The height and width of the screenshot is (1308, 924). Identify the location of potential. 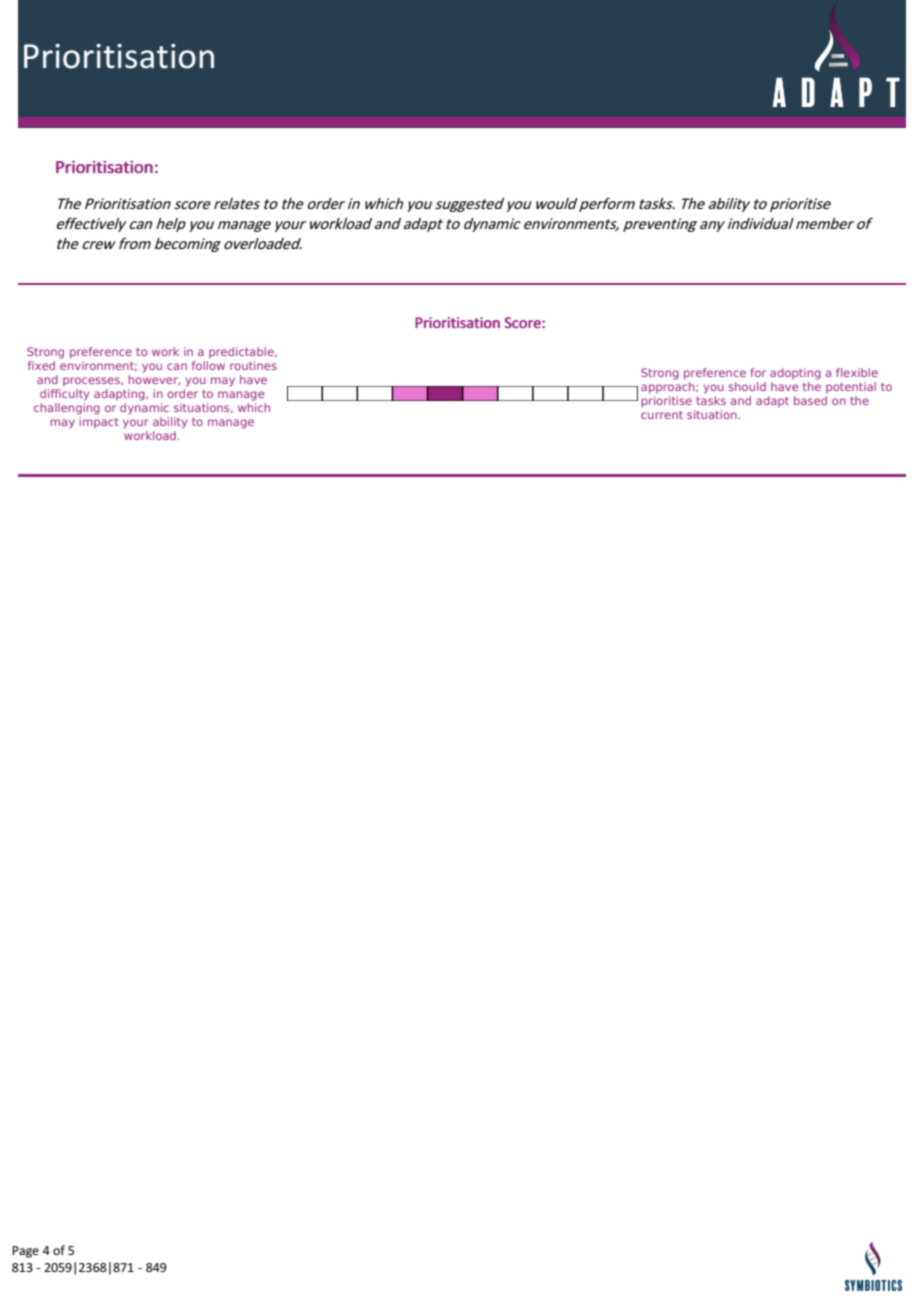
(851, 387).
